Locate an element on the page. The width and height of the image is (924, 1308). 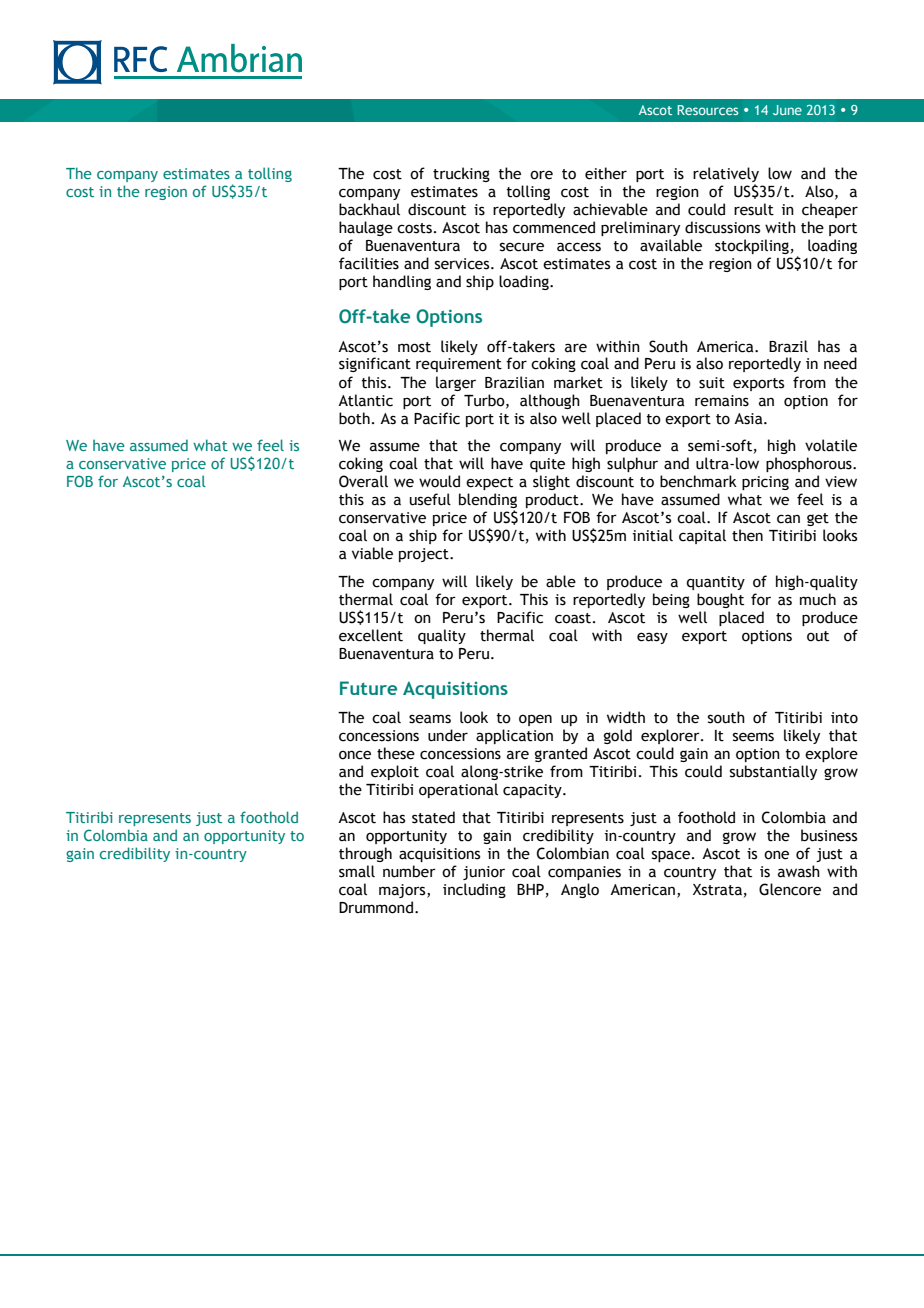
awash is located at coordinates (799, 871).
